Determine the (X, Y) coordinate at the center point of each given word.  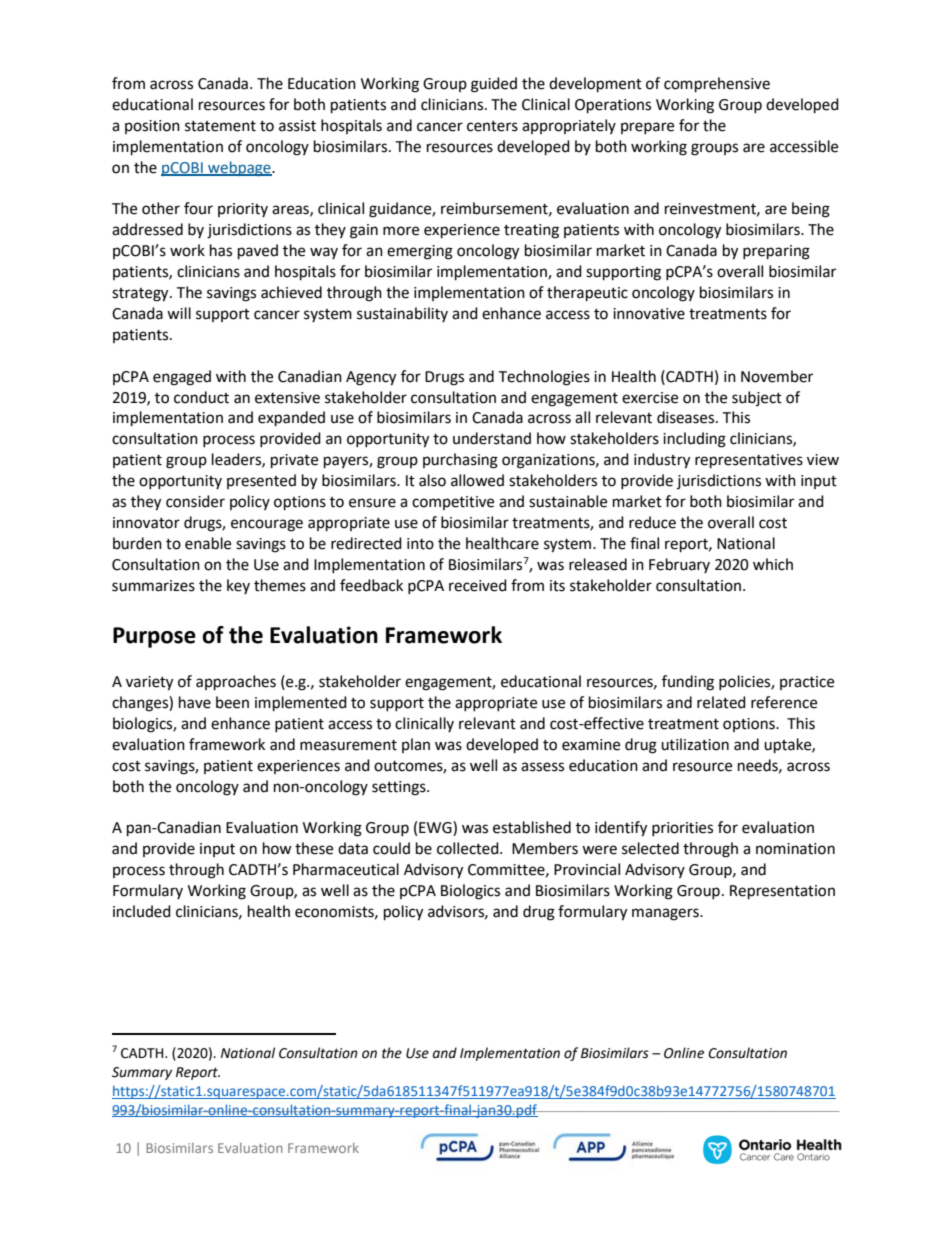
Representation (782, 892)
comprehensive (717, 85)
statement (220, 126)
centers (492, 126)
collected (469, 848)
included (142, 911)
